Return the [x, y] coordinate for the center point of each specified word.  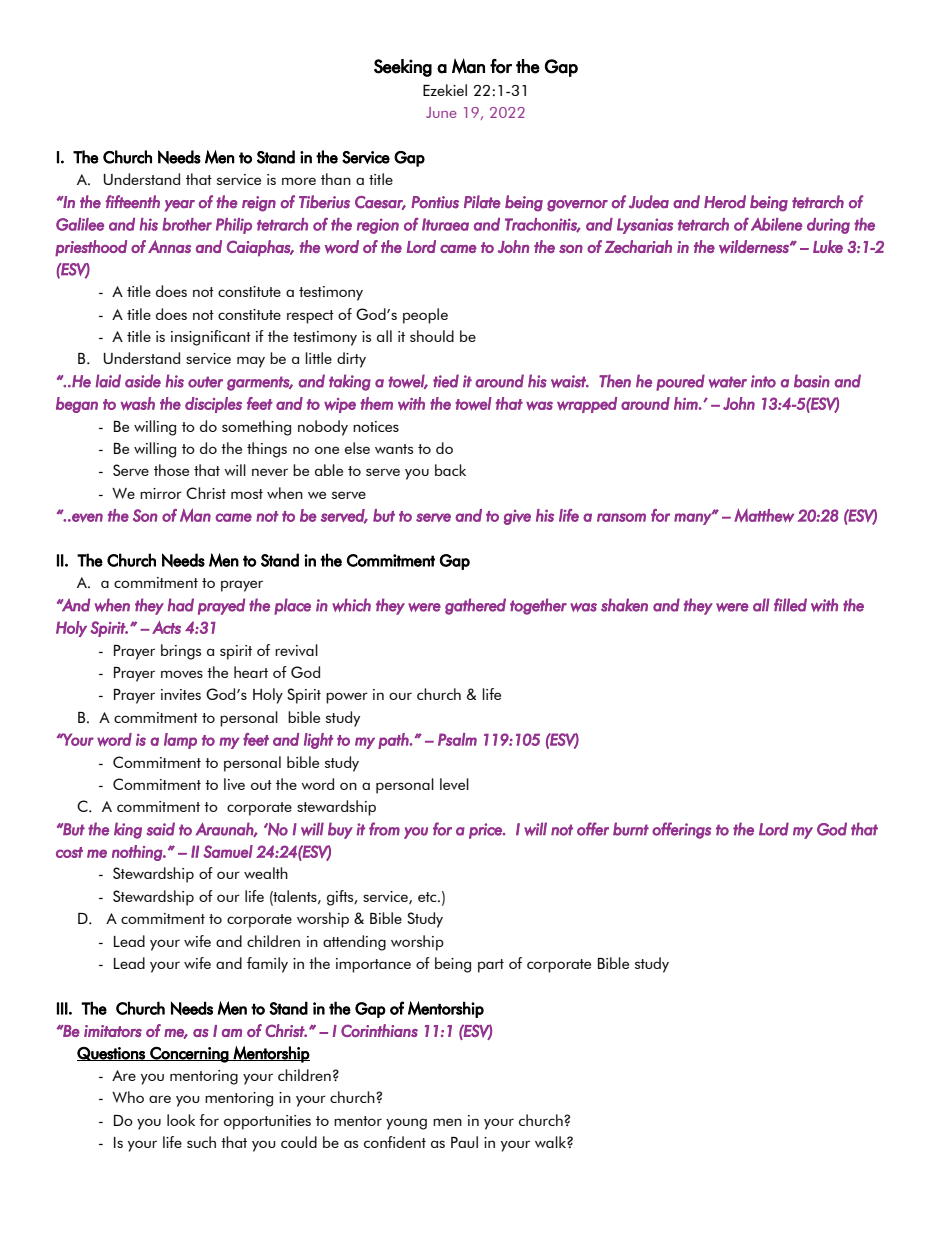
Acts [166, 627]
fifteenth [133, 202]
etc [428, 897]
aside [143, 381]
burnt [631, 829]
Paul [464, 1142]
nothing [138, 853]
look [181, 1120]
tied [446, 381]
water [728, 382]
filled [790, 605]
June [441, 112]
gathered [475, 606]
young [406, 1124]
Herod [725, 202]
